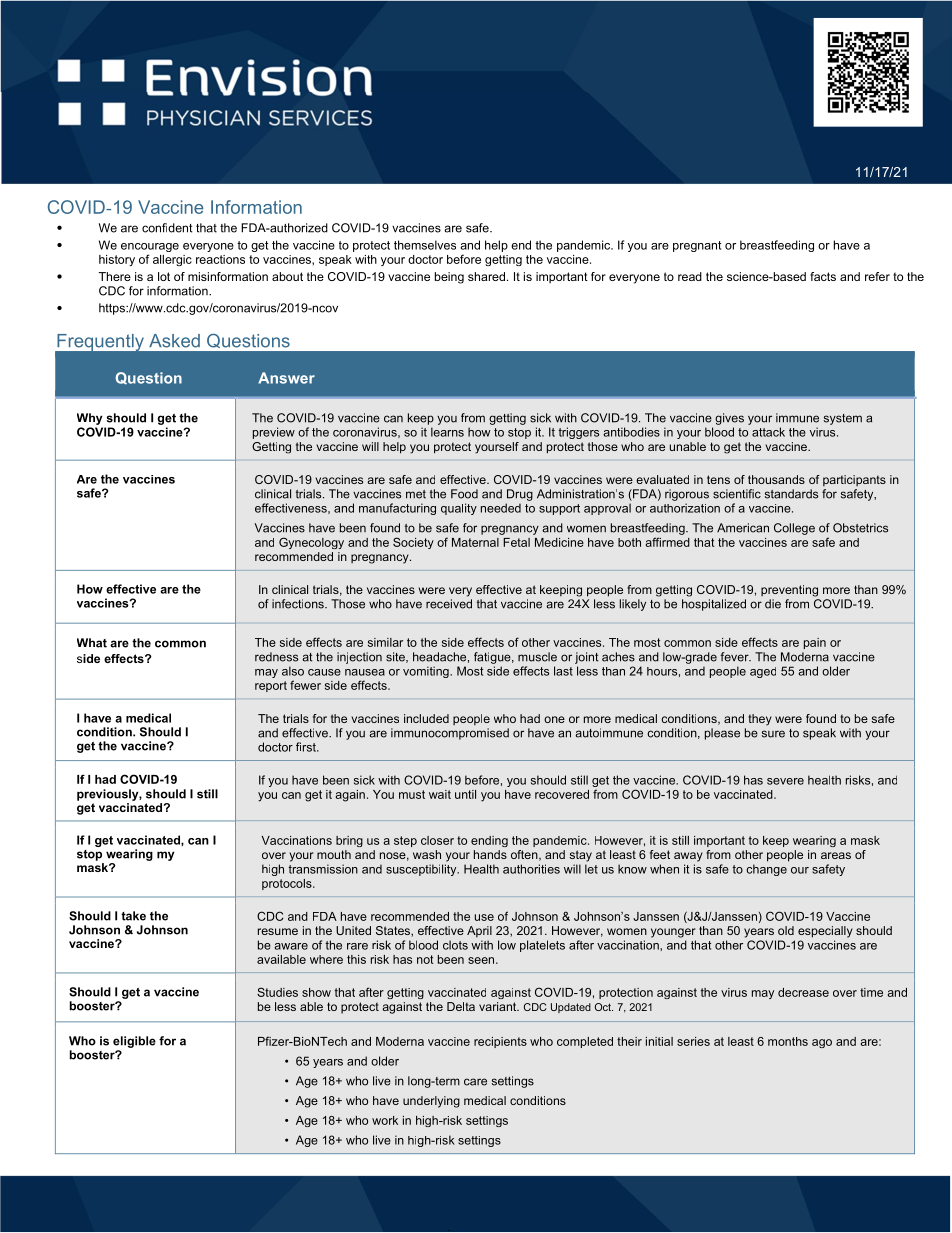 The width and height of the document is (952, 1233). Describe the element at coordinates (134, 1042) in the document. I see `eligible` at that location.
